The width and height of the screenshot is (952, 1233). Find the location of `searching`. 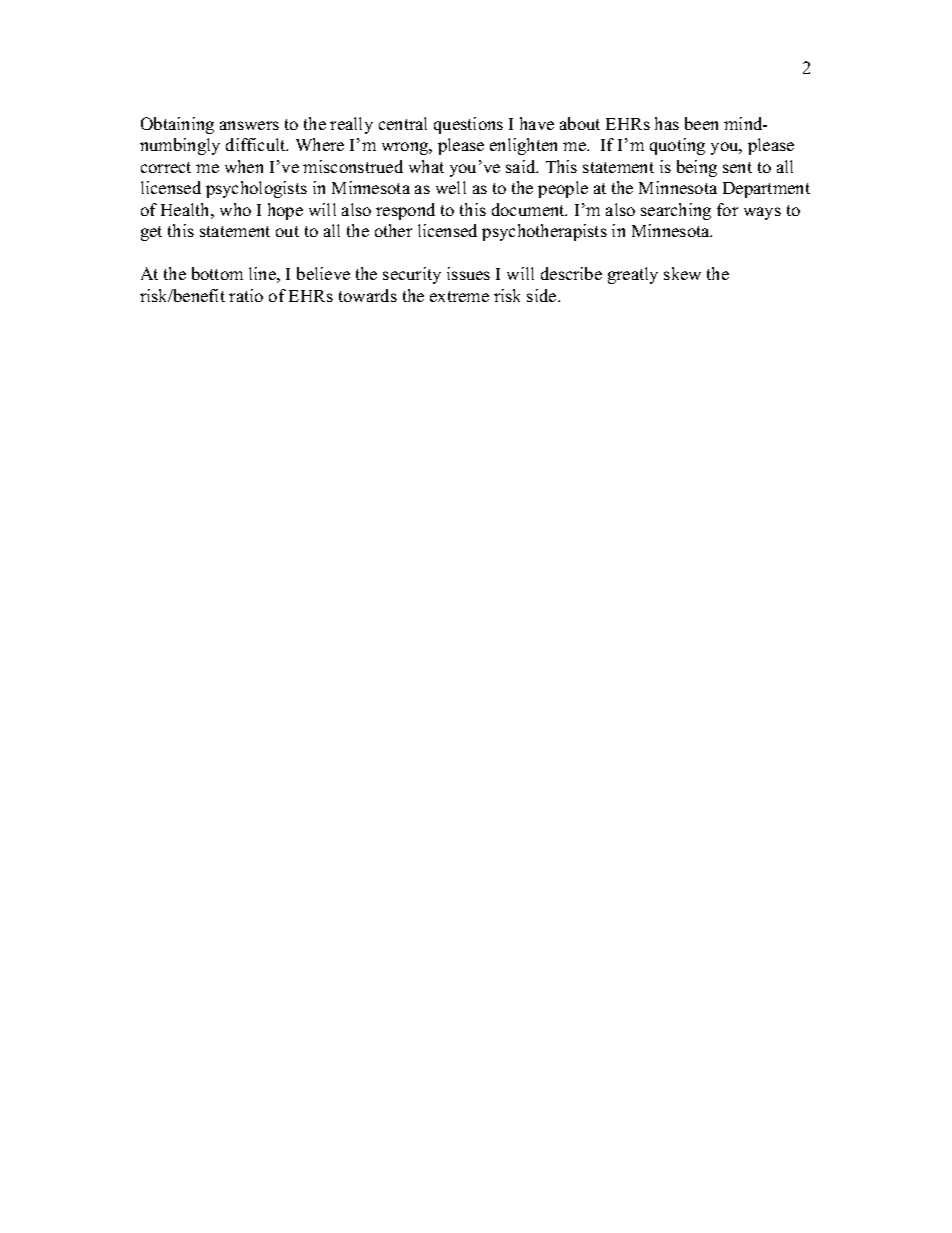

searching is located at coordinates (676, 211).
